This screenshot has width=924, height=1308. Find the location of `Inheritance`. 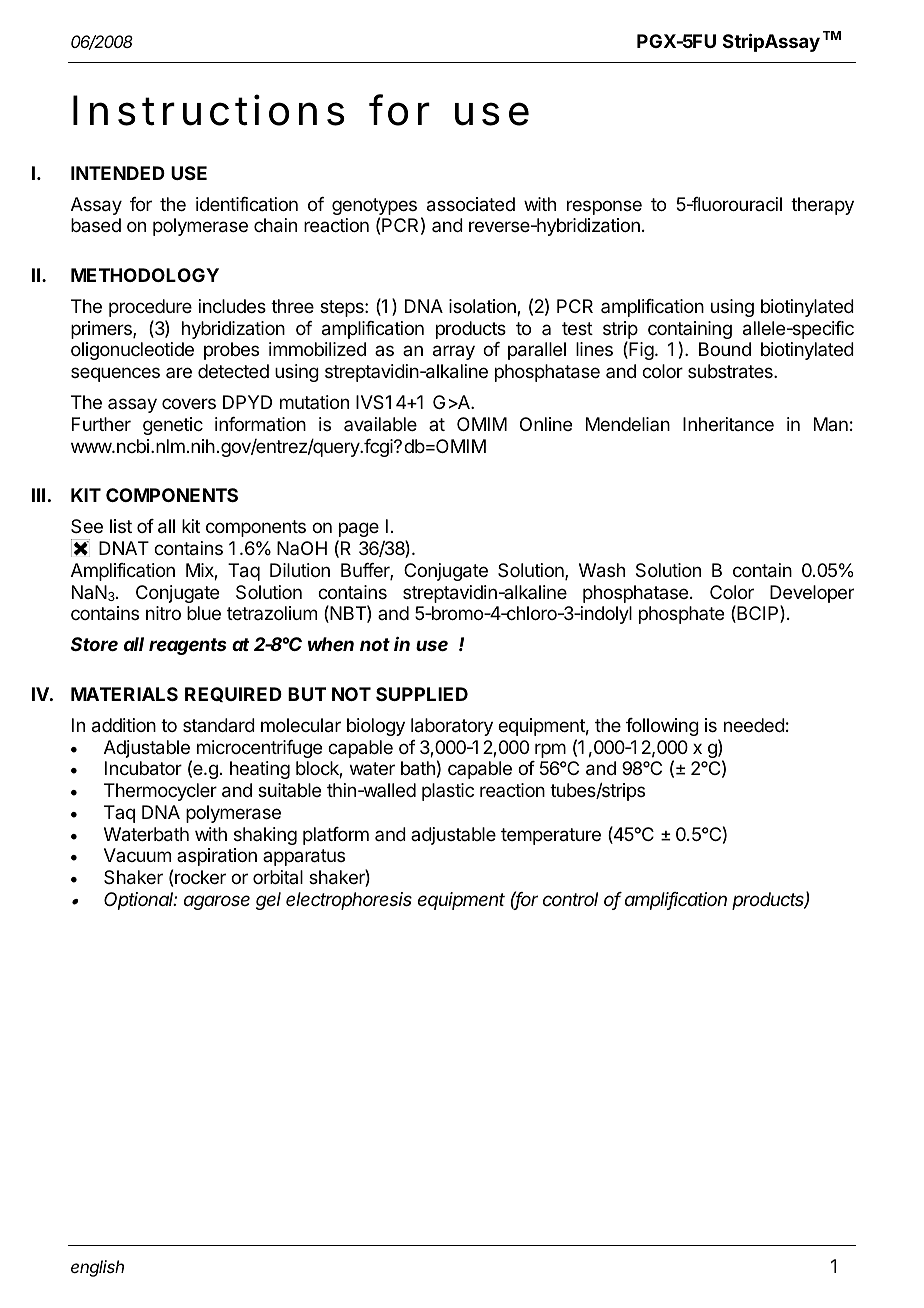

Inheritance is located at coordinates (728, 424).
